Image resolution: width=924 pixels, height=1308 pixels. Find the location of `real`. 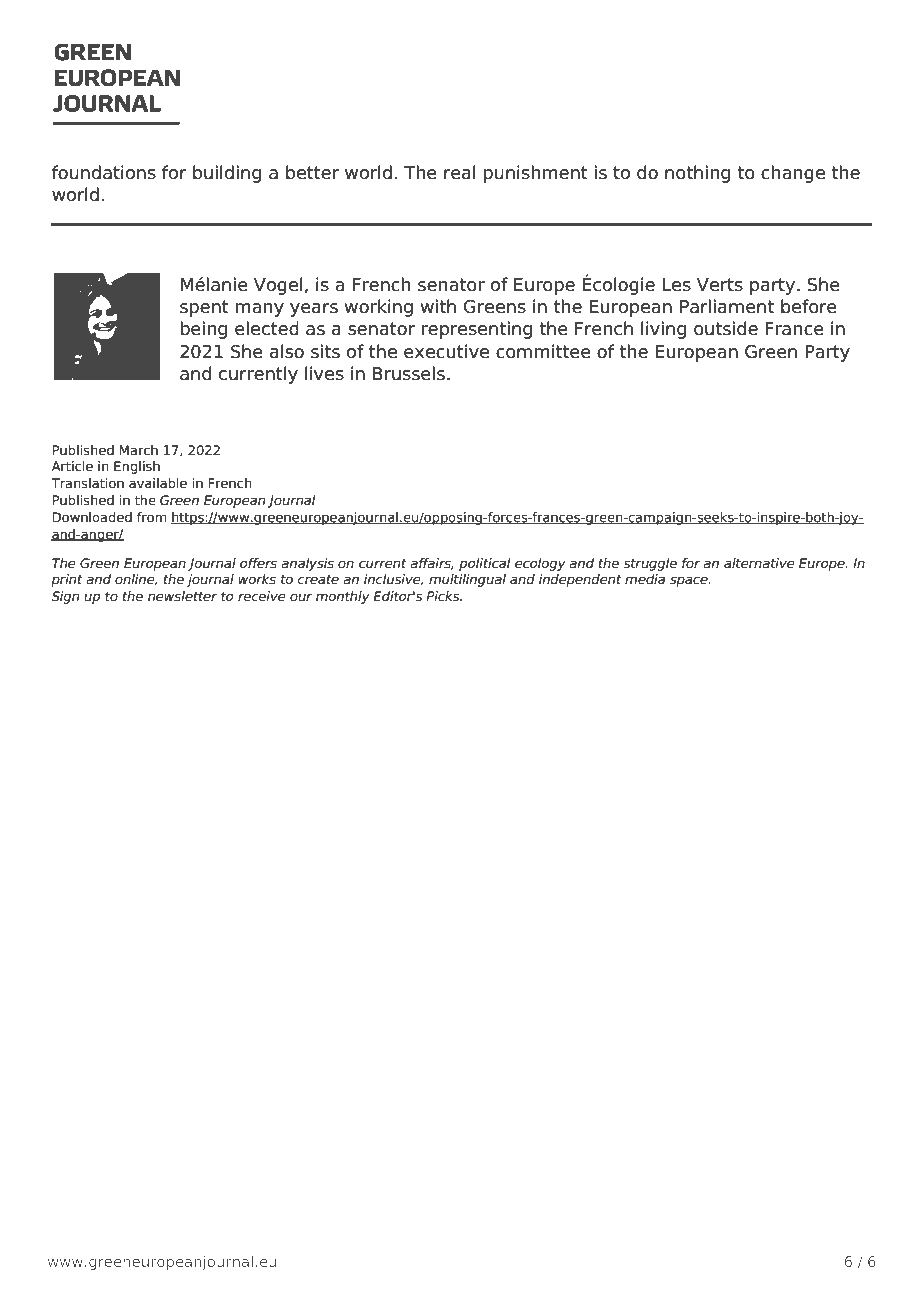

real is located at coordinates (460, 172).
